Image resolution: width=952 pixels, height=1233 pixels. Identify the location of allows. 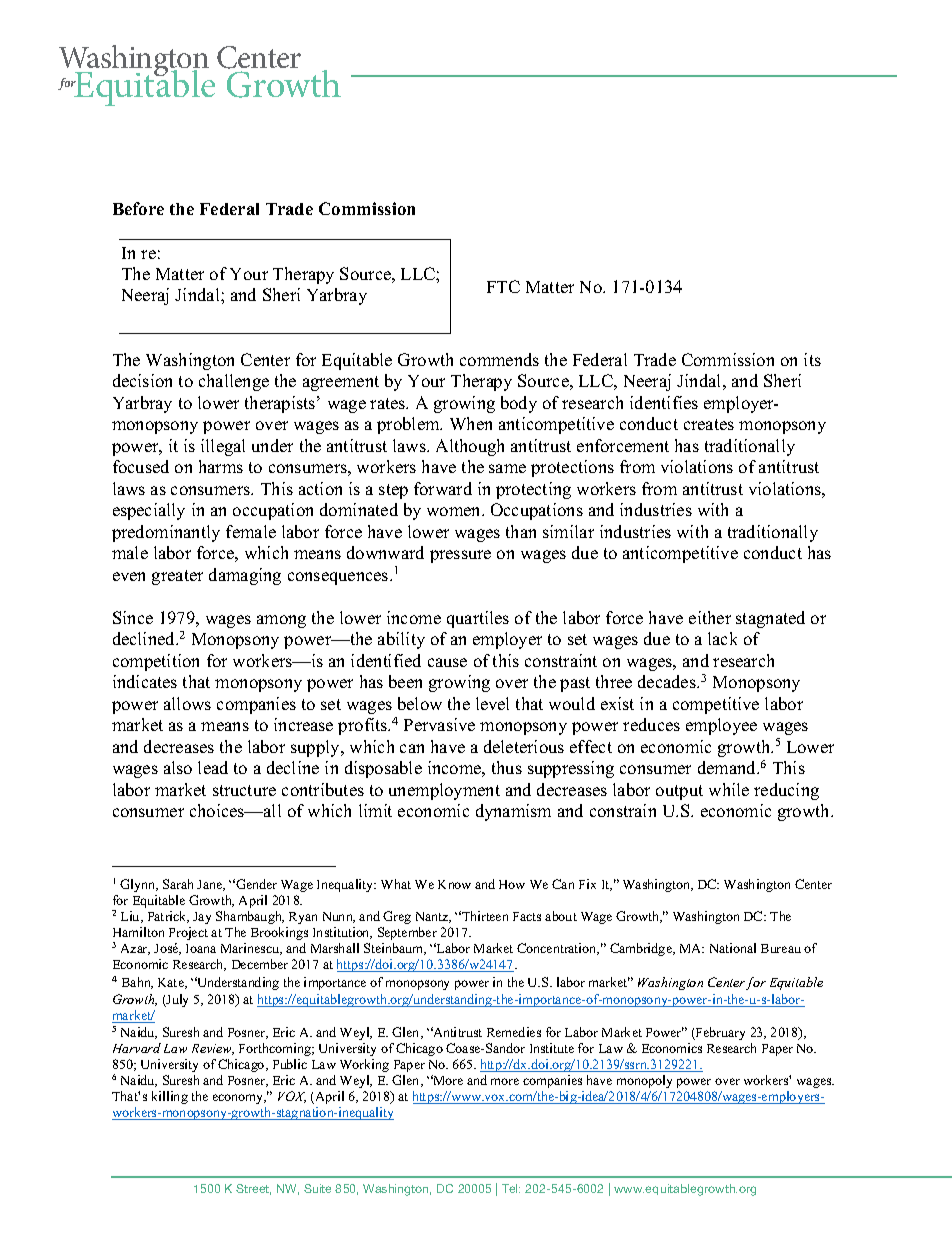
(187, 703).
